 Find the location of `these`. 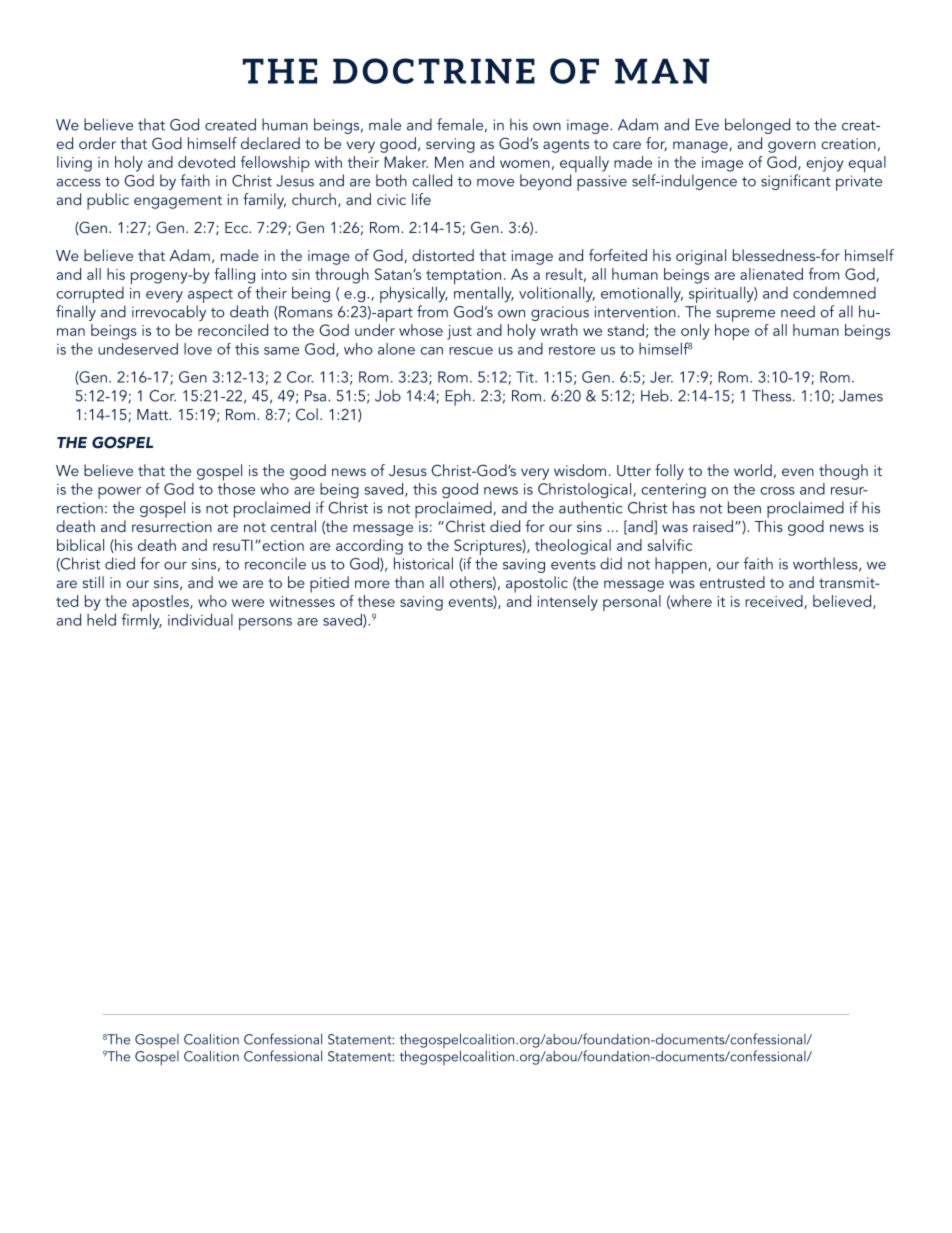

these is located at coordinates (376, 601).
